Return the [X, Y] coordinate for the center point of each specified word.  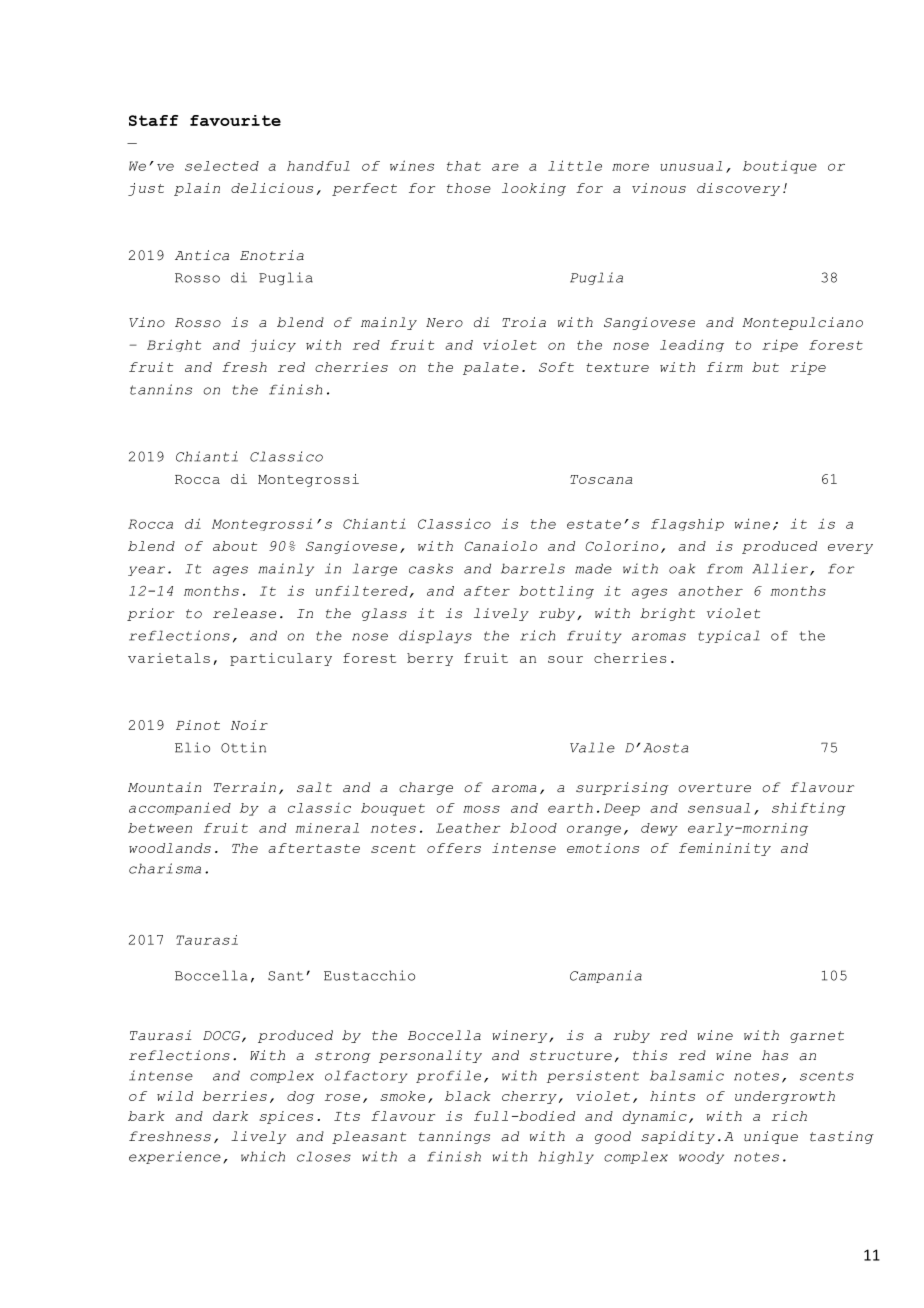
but [765, 367]
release [244, 613]
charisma [165, 868]
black [468, 1096]
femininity [725, 849]
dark [230, 1116]
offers [454, 848]
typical [729, 636]
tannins [161, 389]
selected [222, 166]
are [505, 167]
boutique [780, 167]
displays [435, 636]
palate [491, 368]
